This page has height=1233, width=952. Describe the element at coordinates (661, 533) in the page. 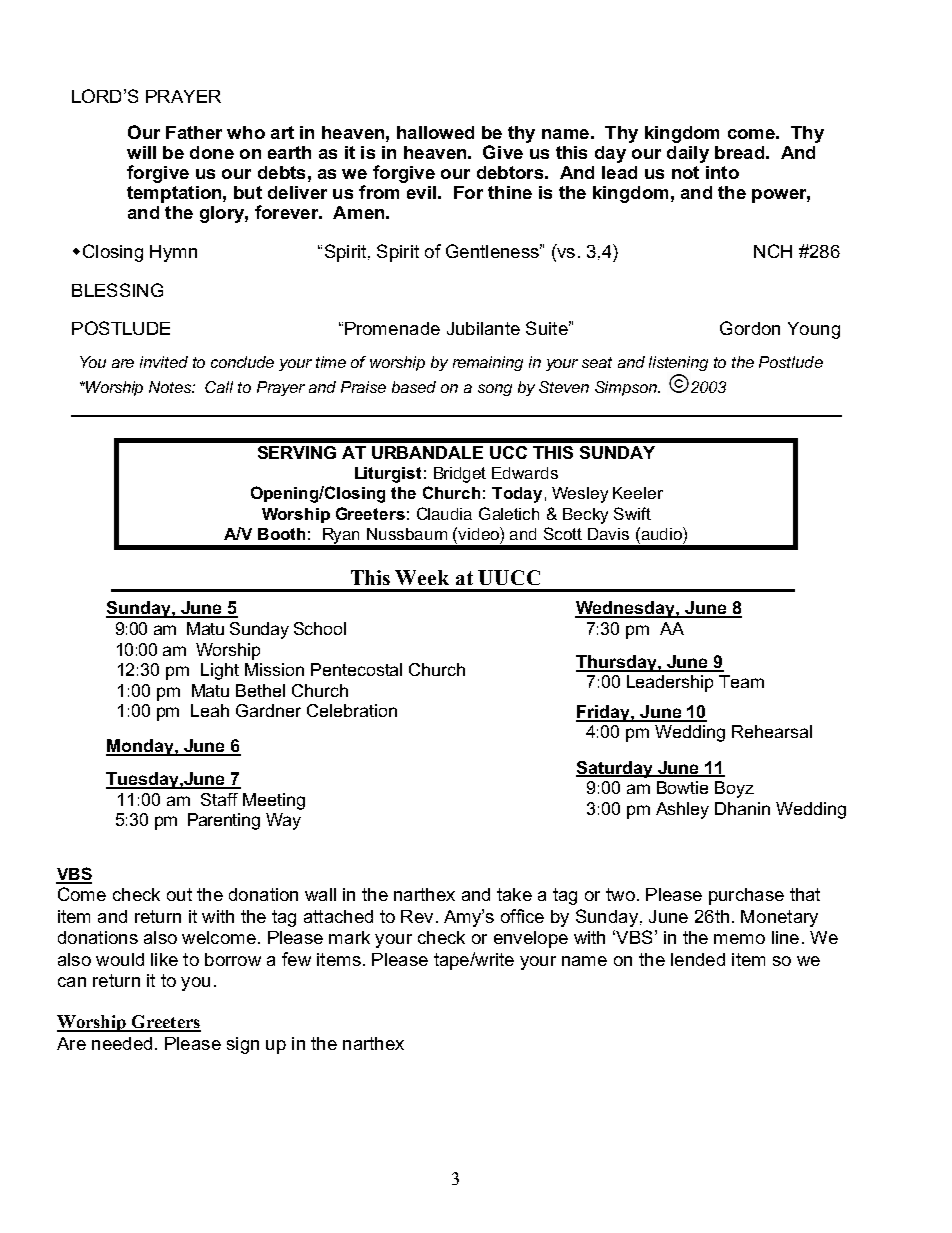

I see `audio` at that location.
